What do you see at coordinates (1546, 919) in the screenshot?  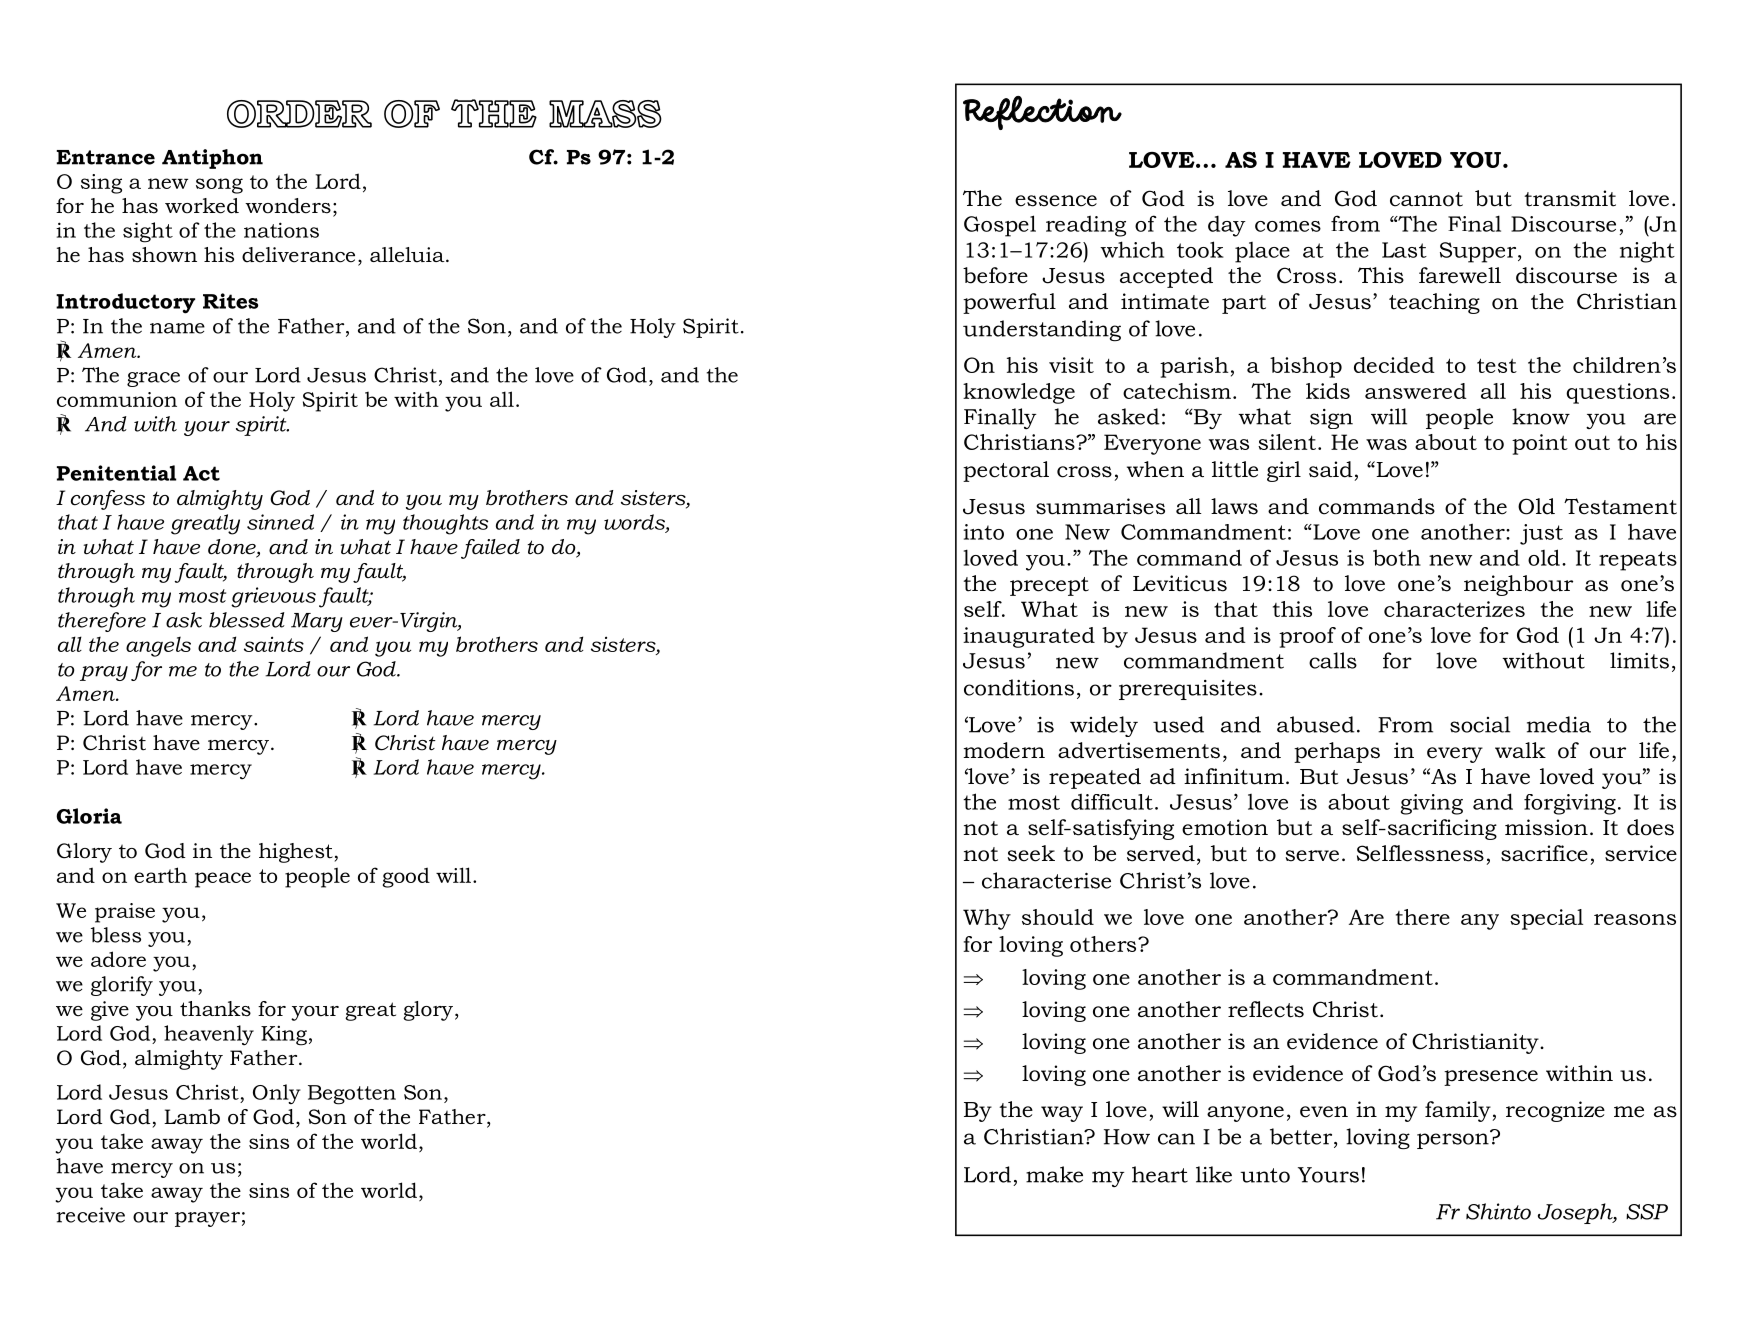 I see `special` at bounding box center [1546, 919].
